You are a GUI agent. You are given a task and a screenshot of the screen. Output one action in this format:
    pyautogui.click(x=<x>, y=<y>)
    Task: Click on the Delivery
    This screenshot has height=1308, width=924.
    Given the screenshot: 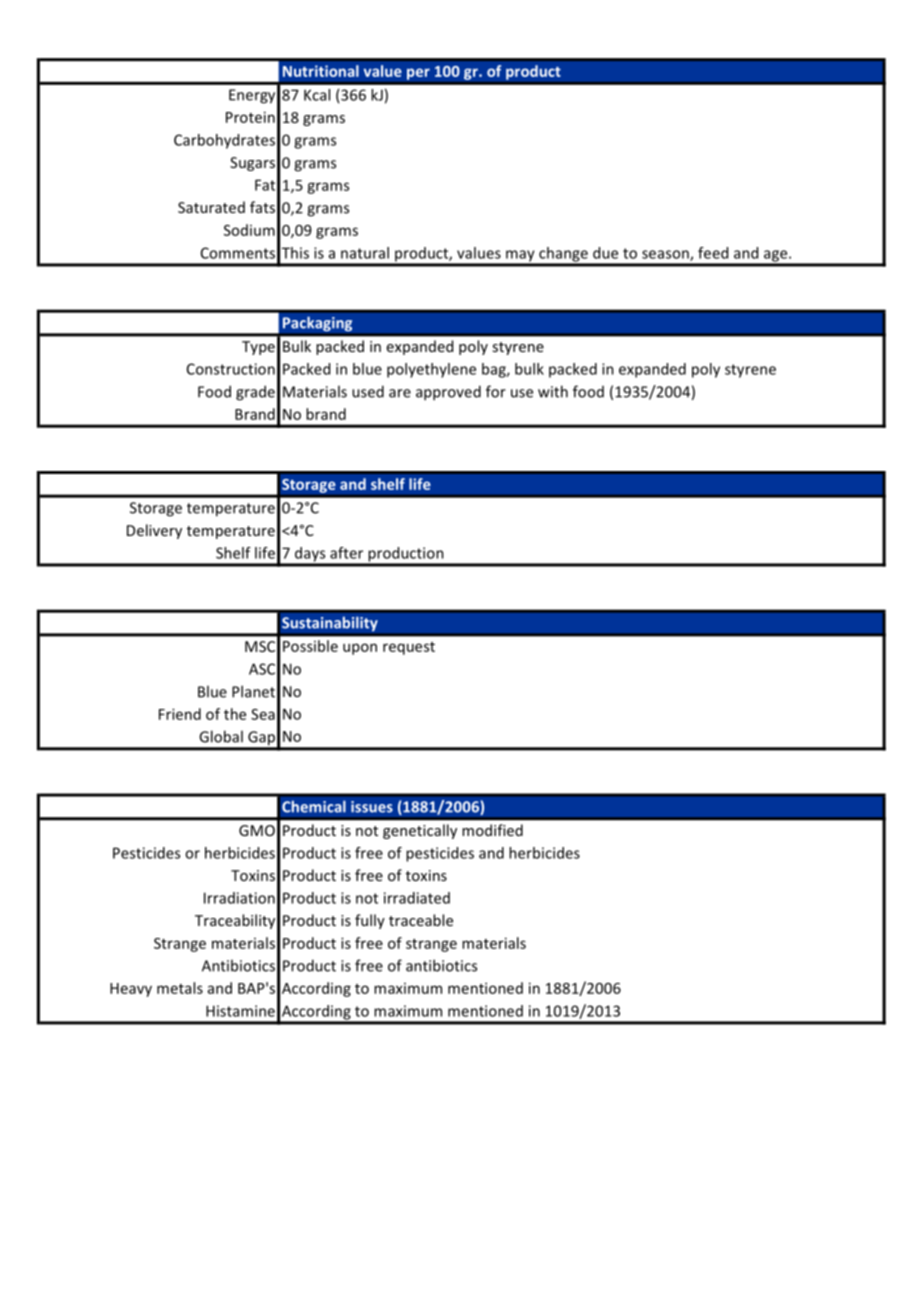 What is the action you would take?
    pyautogui.click(x=154, y=531)
